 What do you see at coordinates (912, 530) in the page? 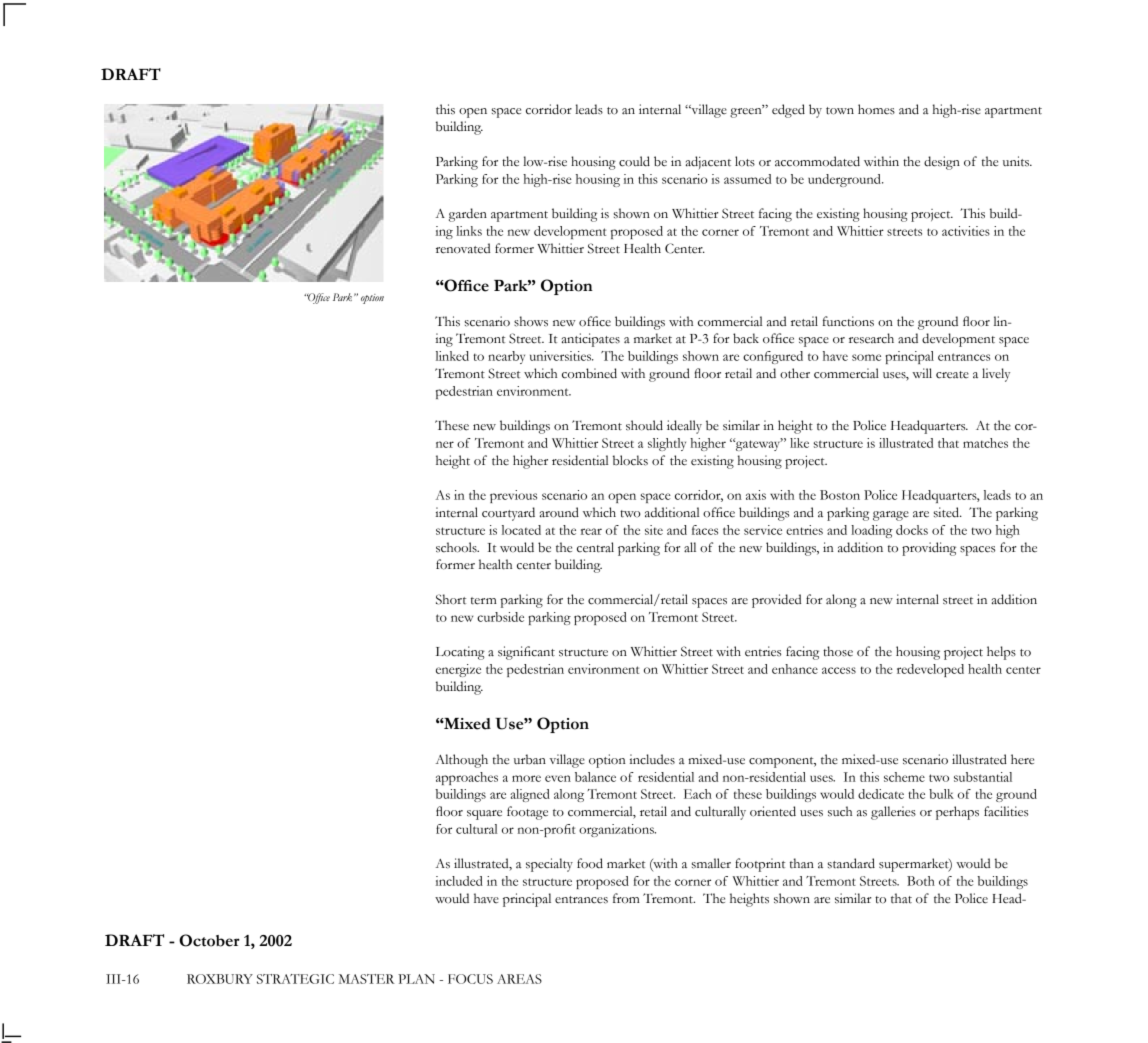
I see `docks` at bounding box center [912, 530].
